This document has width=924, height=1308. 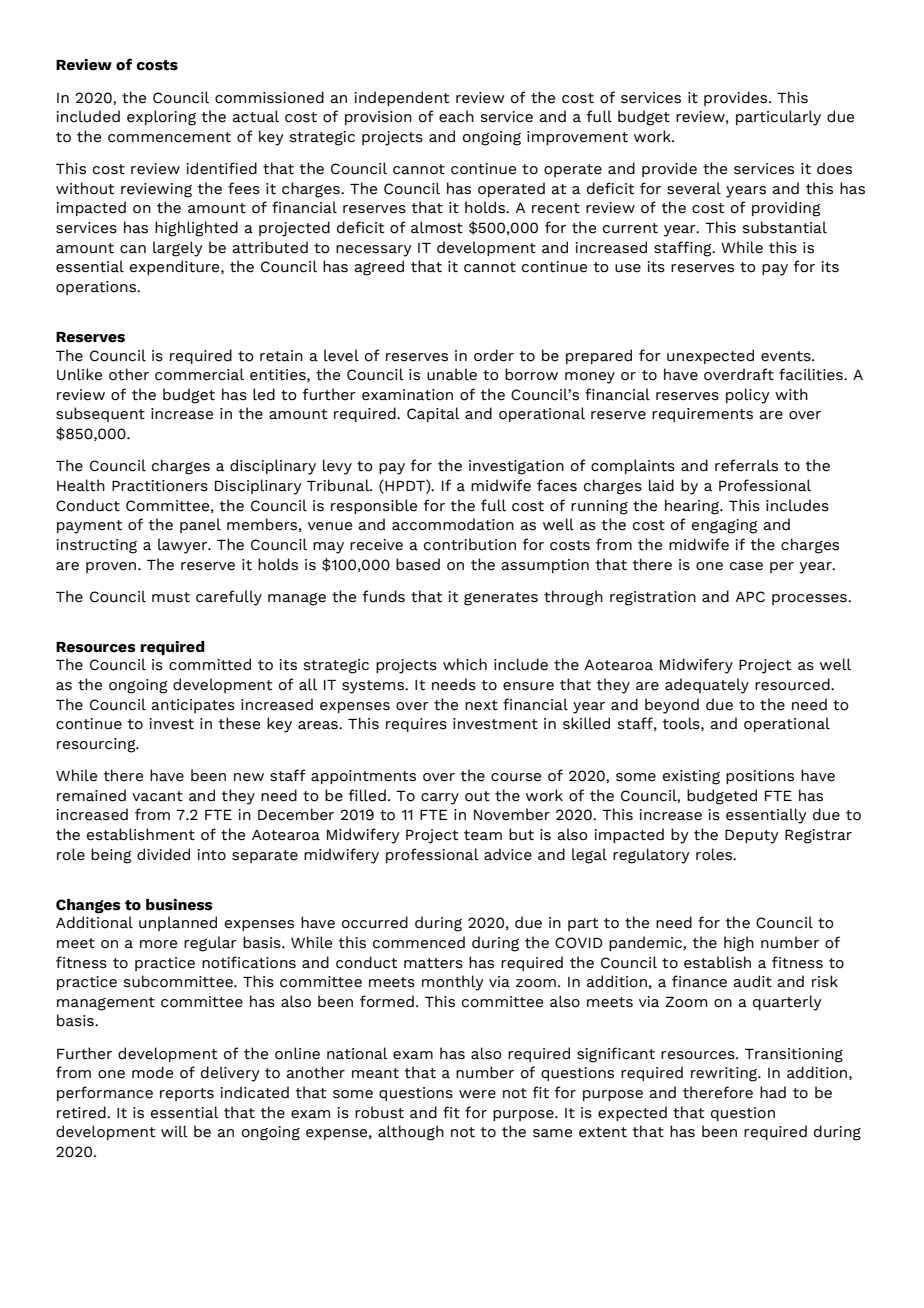 What do you see at coordinates (694, 188) in the document?
I see `several` at bounding box center [694, 188].
